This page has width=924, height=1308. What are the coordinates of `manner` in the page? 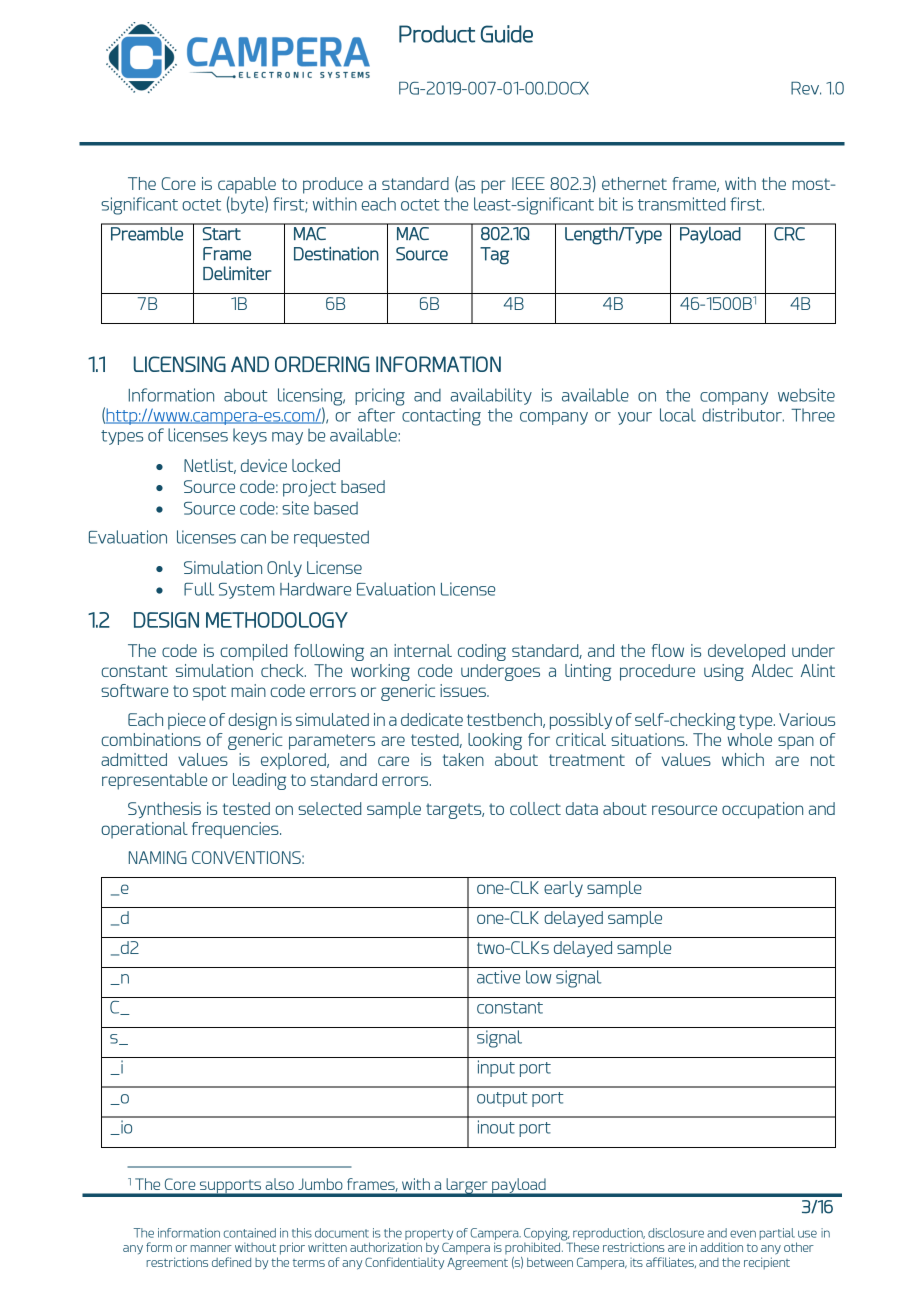 It's located at (211, 1248).
